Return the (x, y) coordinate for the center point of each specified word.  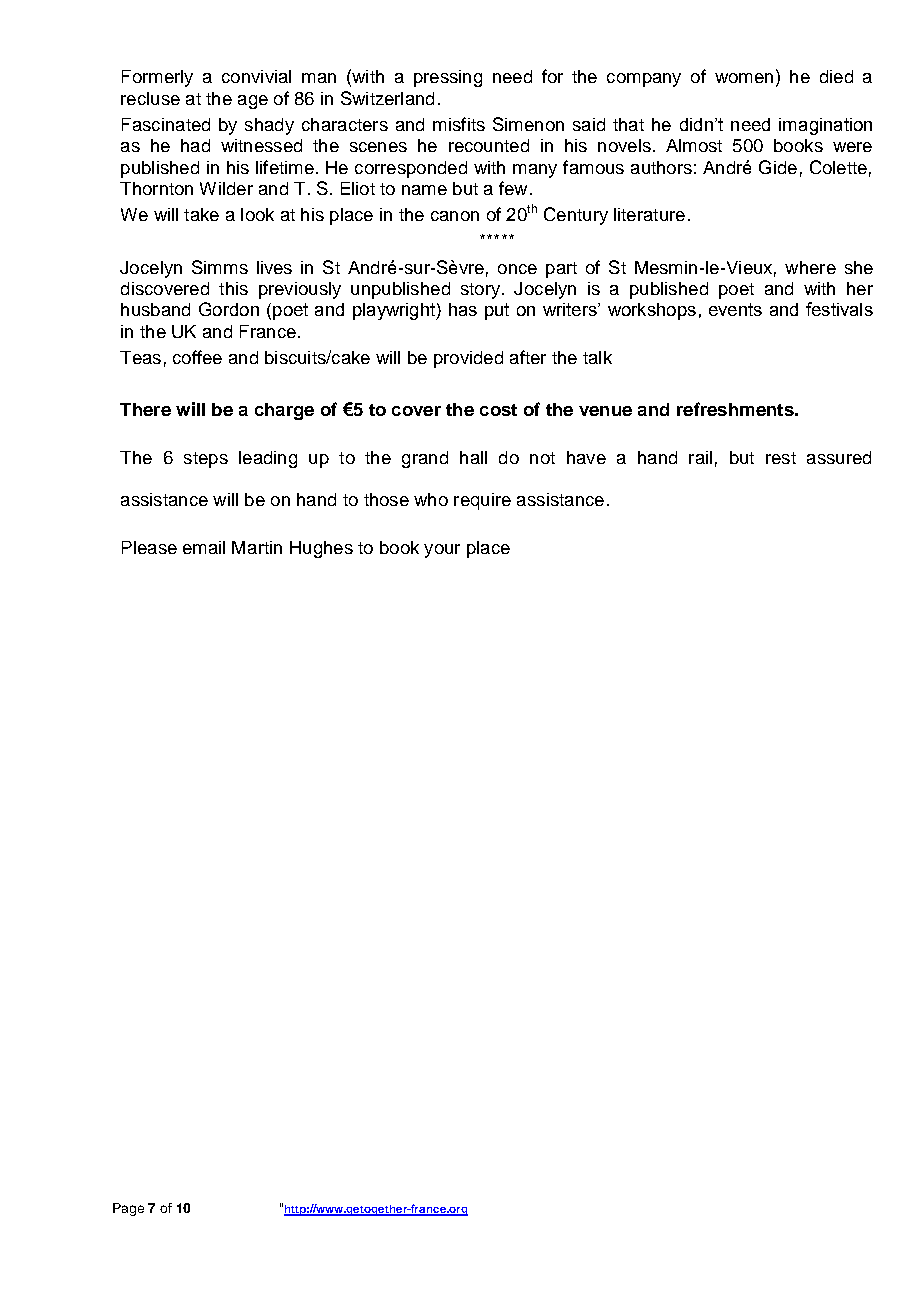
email (204, 547)
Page (128, 1209)
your (442, 551)
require (482, 501)
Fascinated (166, 124)
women (744, 78)
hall (473, 457)
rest (781, 458)
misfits (459, 124)
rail (700, 457)
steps (206, 460)
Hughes (321, 549)
